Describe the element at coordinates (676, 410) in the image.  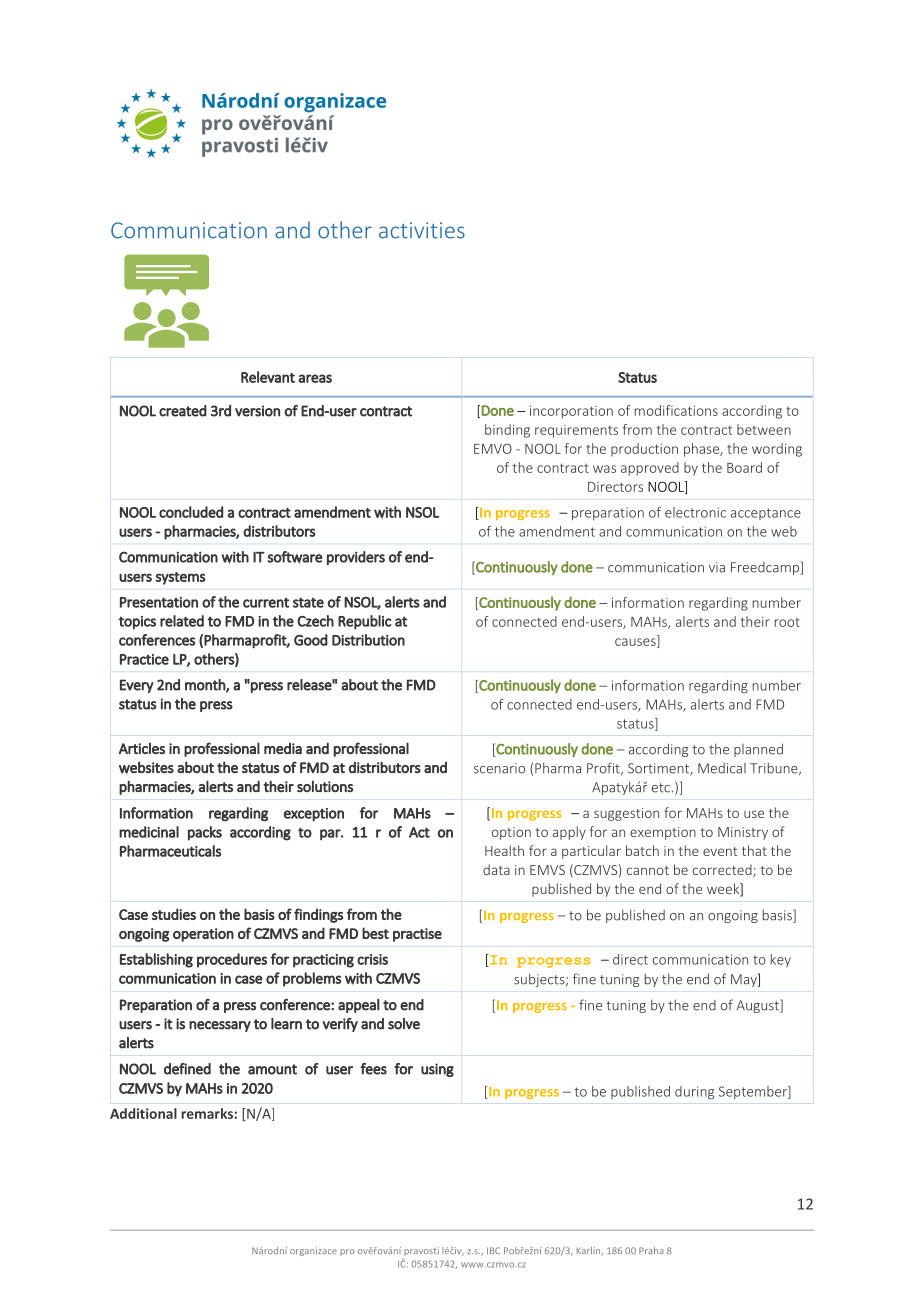
I see `modifications` at that location.
